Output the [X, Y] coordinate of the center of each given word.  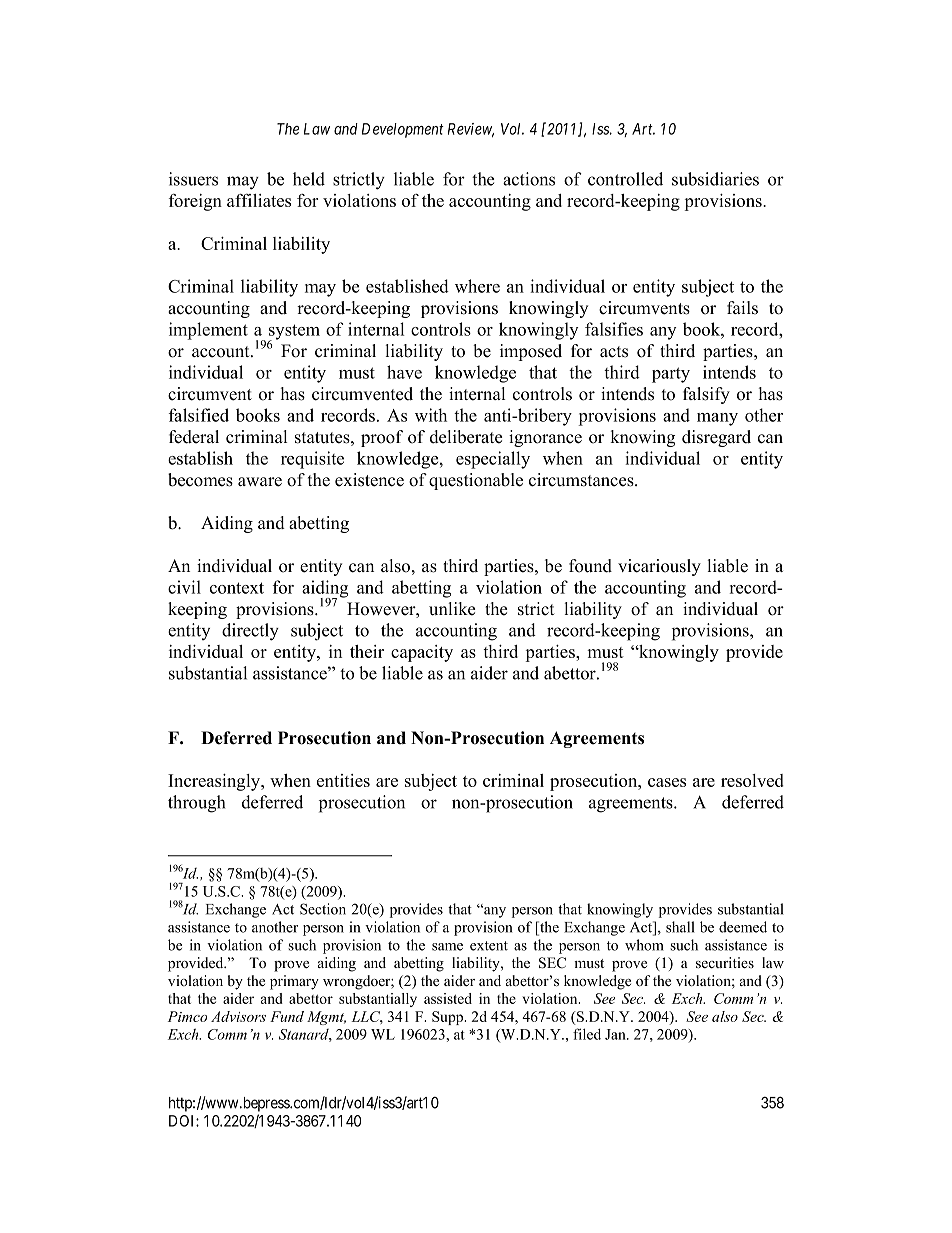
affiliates [259, 200]
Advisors [238, 1016]
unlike [452, 609]
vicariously [659, 567]
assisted [448, 998]
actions [529, 179]
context [237, 588]
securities [725, 962]
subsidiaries [715, 179]
